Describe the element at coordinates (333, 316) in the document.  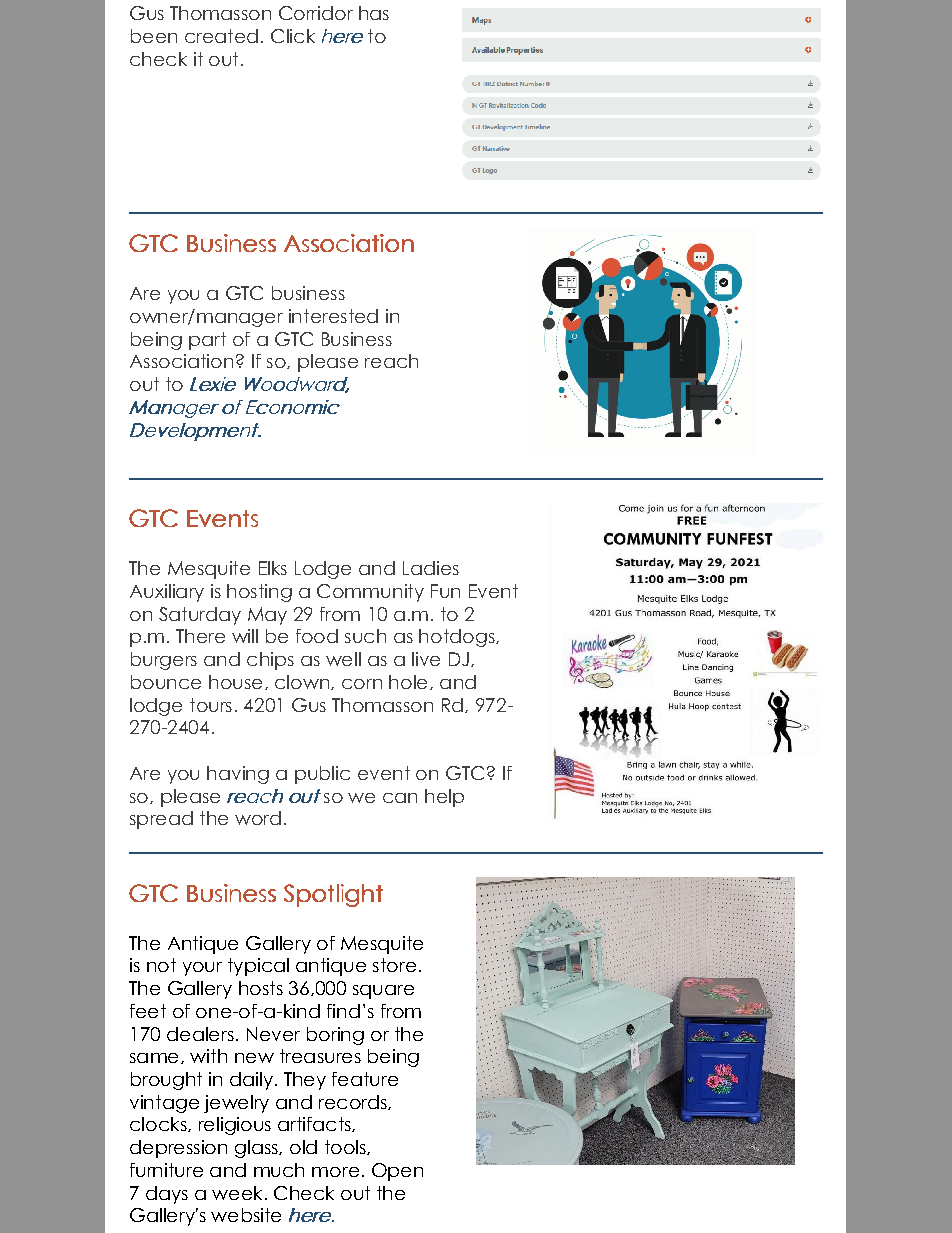
I see `interested` at that location.
